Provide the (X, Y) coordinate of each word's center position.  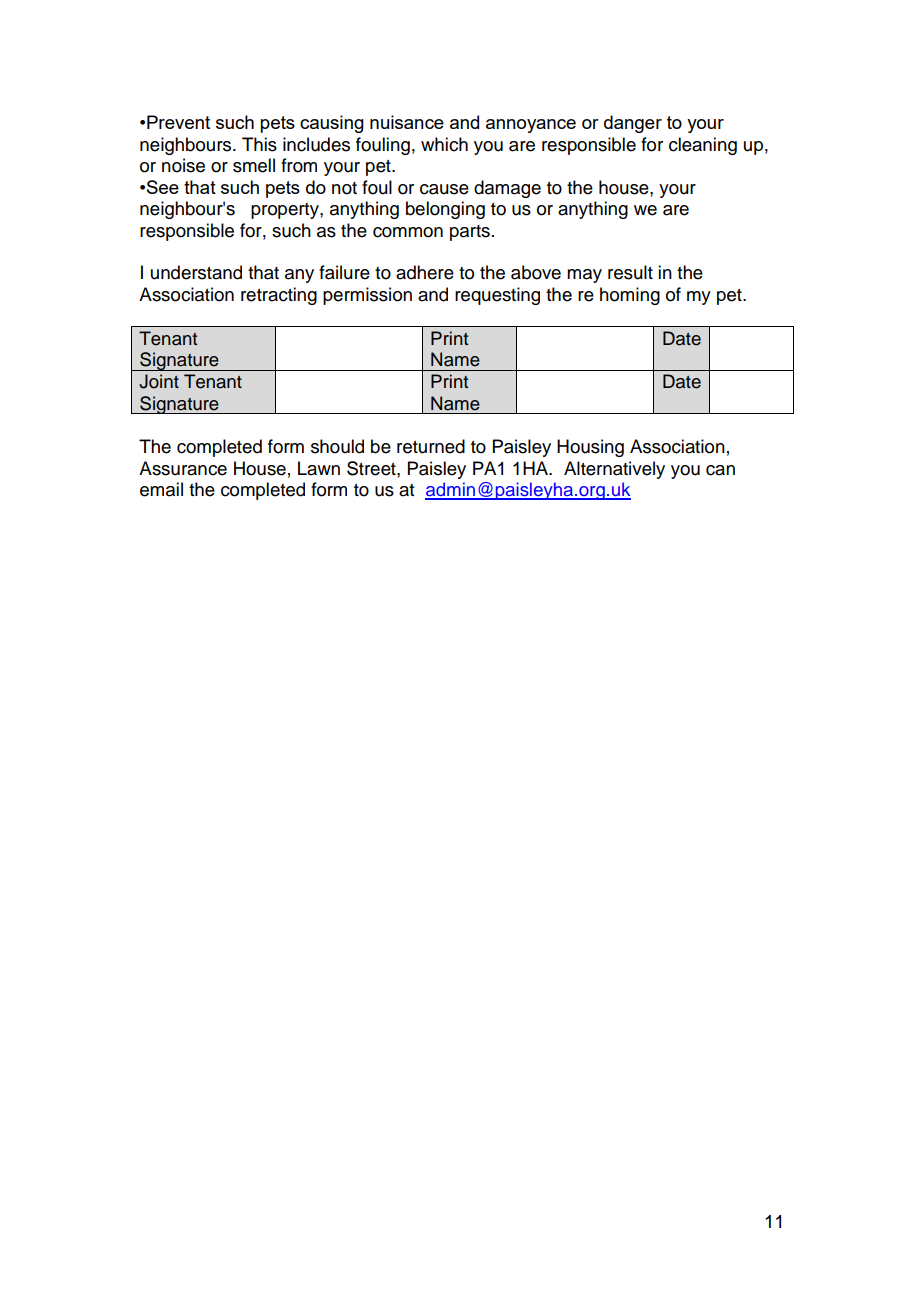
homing (630, 296)
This (259, 144)
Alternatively (614, 470)
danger (633, 124)
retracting (279, 296)
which (444, 144)
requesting (497, 296)
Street (372, 468)
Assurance (183, 468)
